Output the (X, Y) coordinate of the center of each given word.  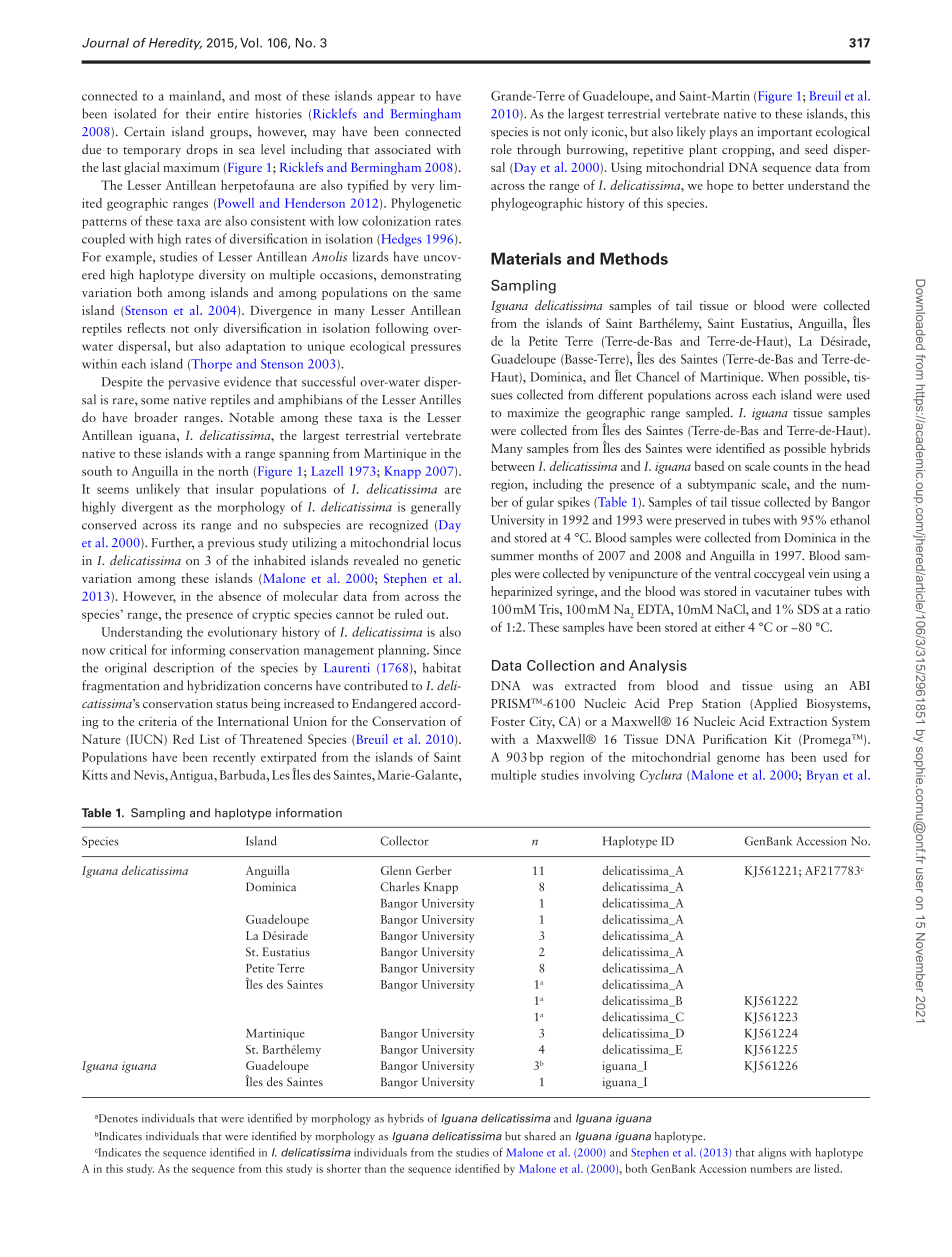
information (309, 813)
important (785, 133)
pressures (436, 349)
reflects (146, 328)
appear (396, 99)
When (783, 376)
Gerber (433, 870)
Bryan (822, 776)
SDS (808, 609)
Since (447, 650)
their (198, 113)
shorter (344, 1168)
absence (240, 596)
